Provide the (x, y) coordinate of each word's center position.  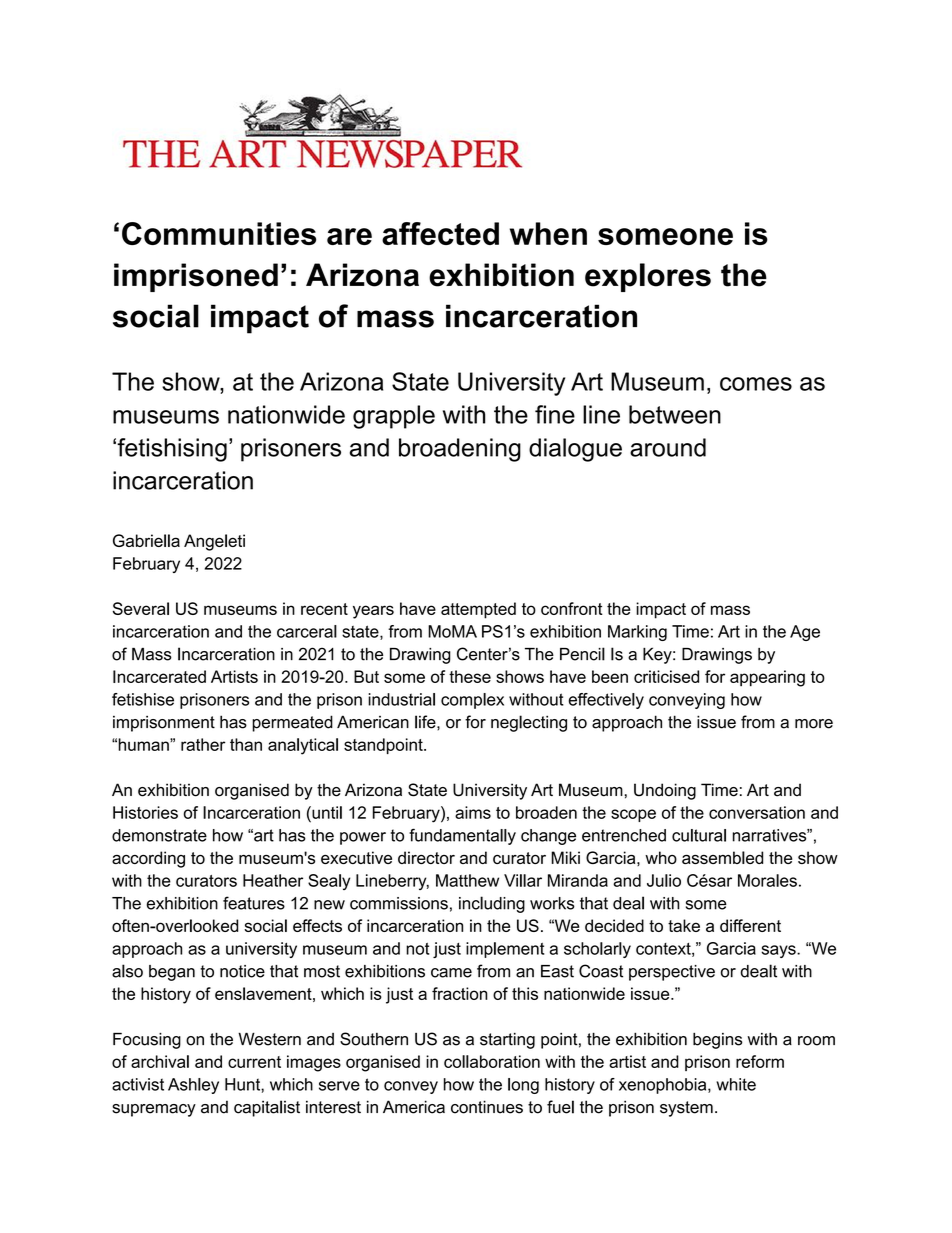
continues (487, 1107)
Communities (219, 233)
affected (440, 233)
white (736, 1084)
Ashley (193, 1086)
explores (648, 277)
